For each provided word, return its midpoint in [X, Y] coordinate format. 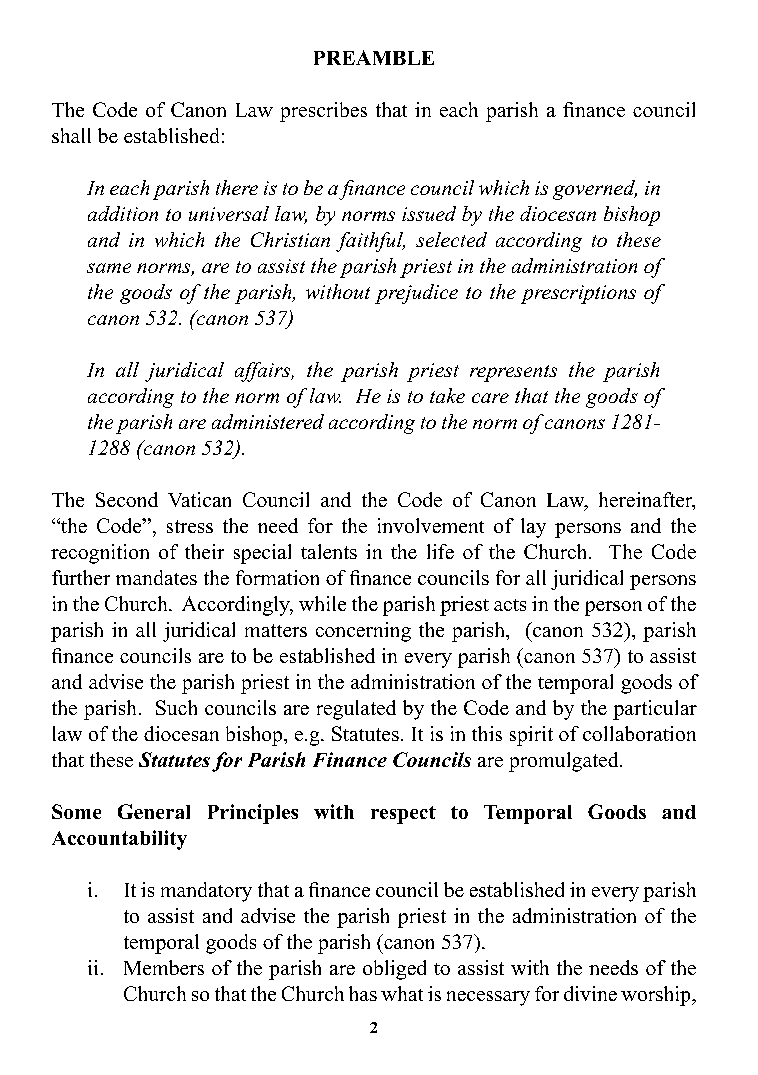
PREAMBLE [374, 57]
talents [329, 551]
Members [164, 967]
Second [127, 499]
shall [71, 135]
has [363, 993]
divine [590, 993]
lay [533, 528]
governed [595, 190]
